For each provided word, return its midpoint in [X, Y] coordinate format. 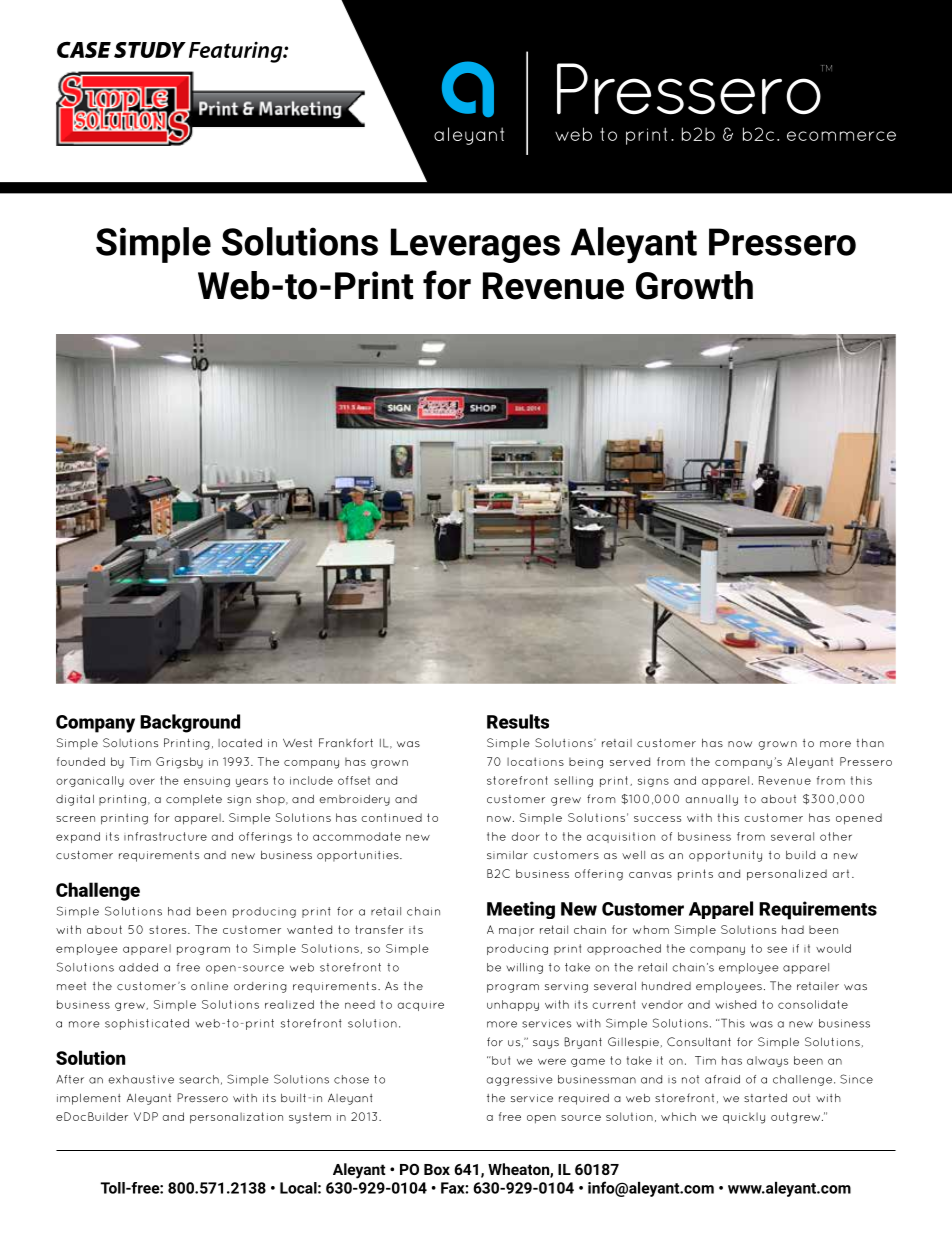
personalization [236, 1118]
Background [190, 723]
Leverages [475, 245]
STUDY [150, 50]
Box [437, 1169]
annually [712, 800]
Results [518, 721]
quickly [744, 1118]
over [142, 781]
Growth [694, 285]
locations [535, 761]
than [870, 742]
